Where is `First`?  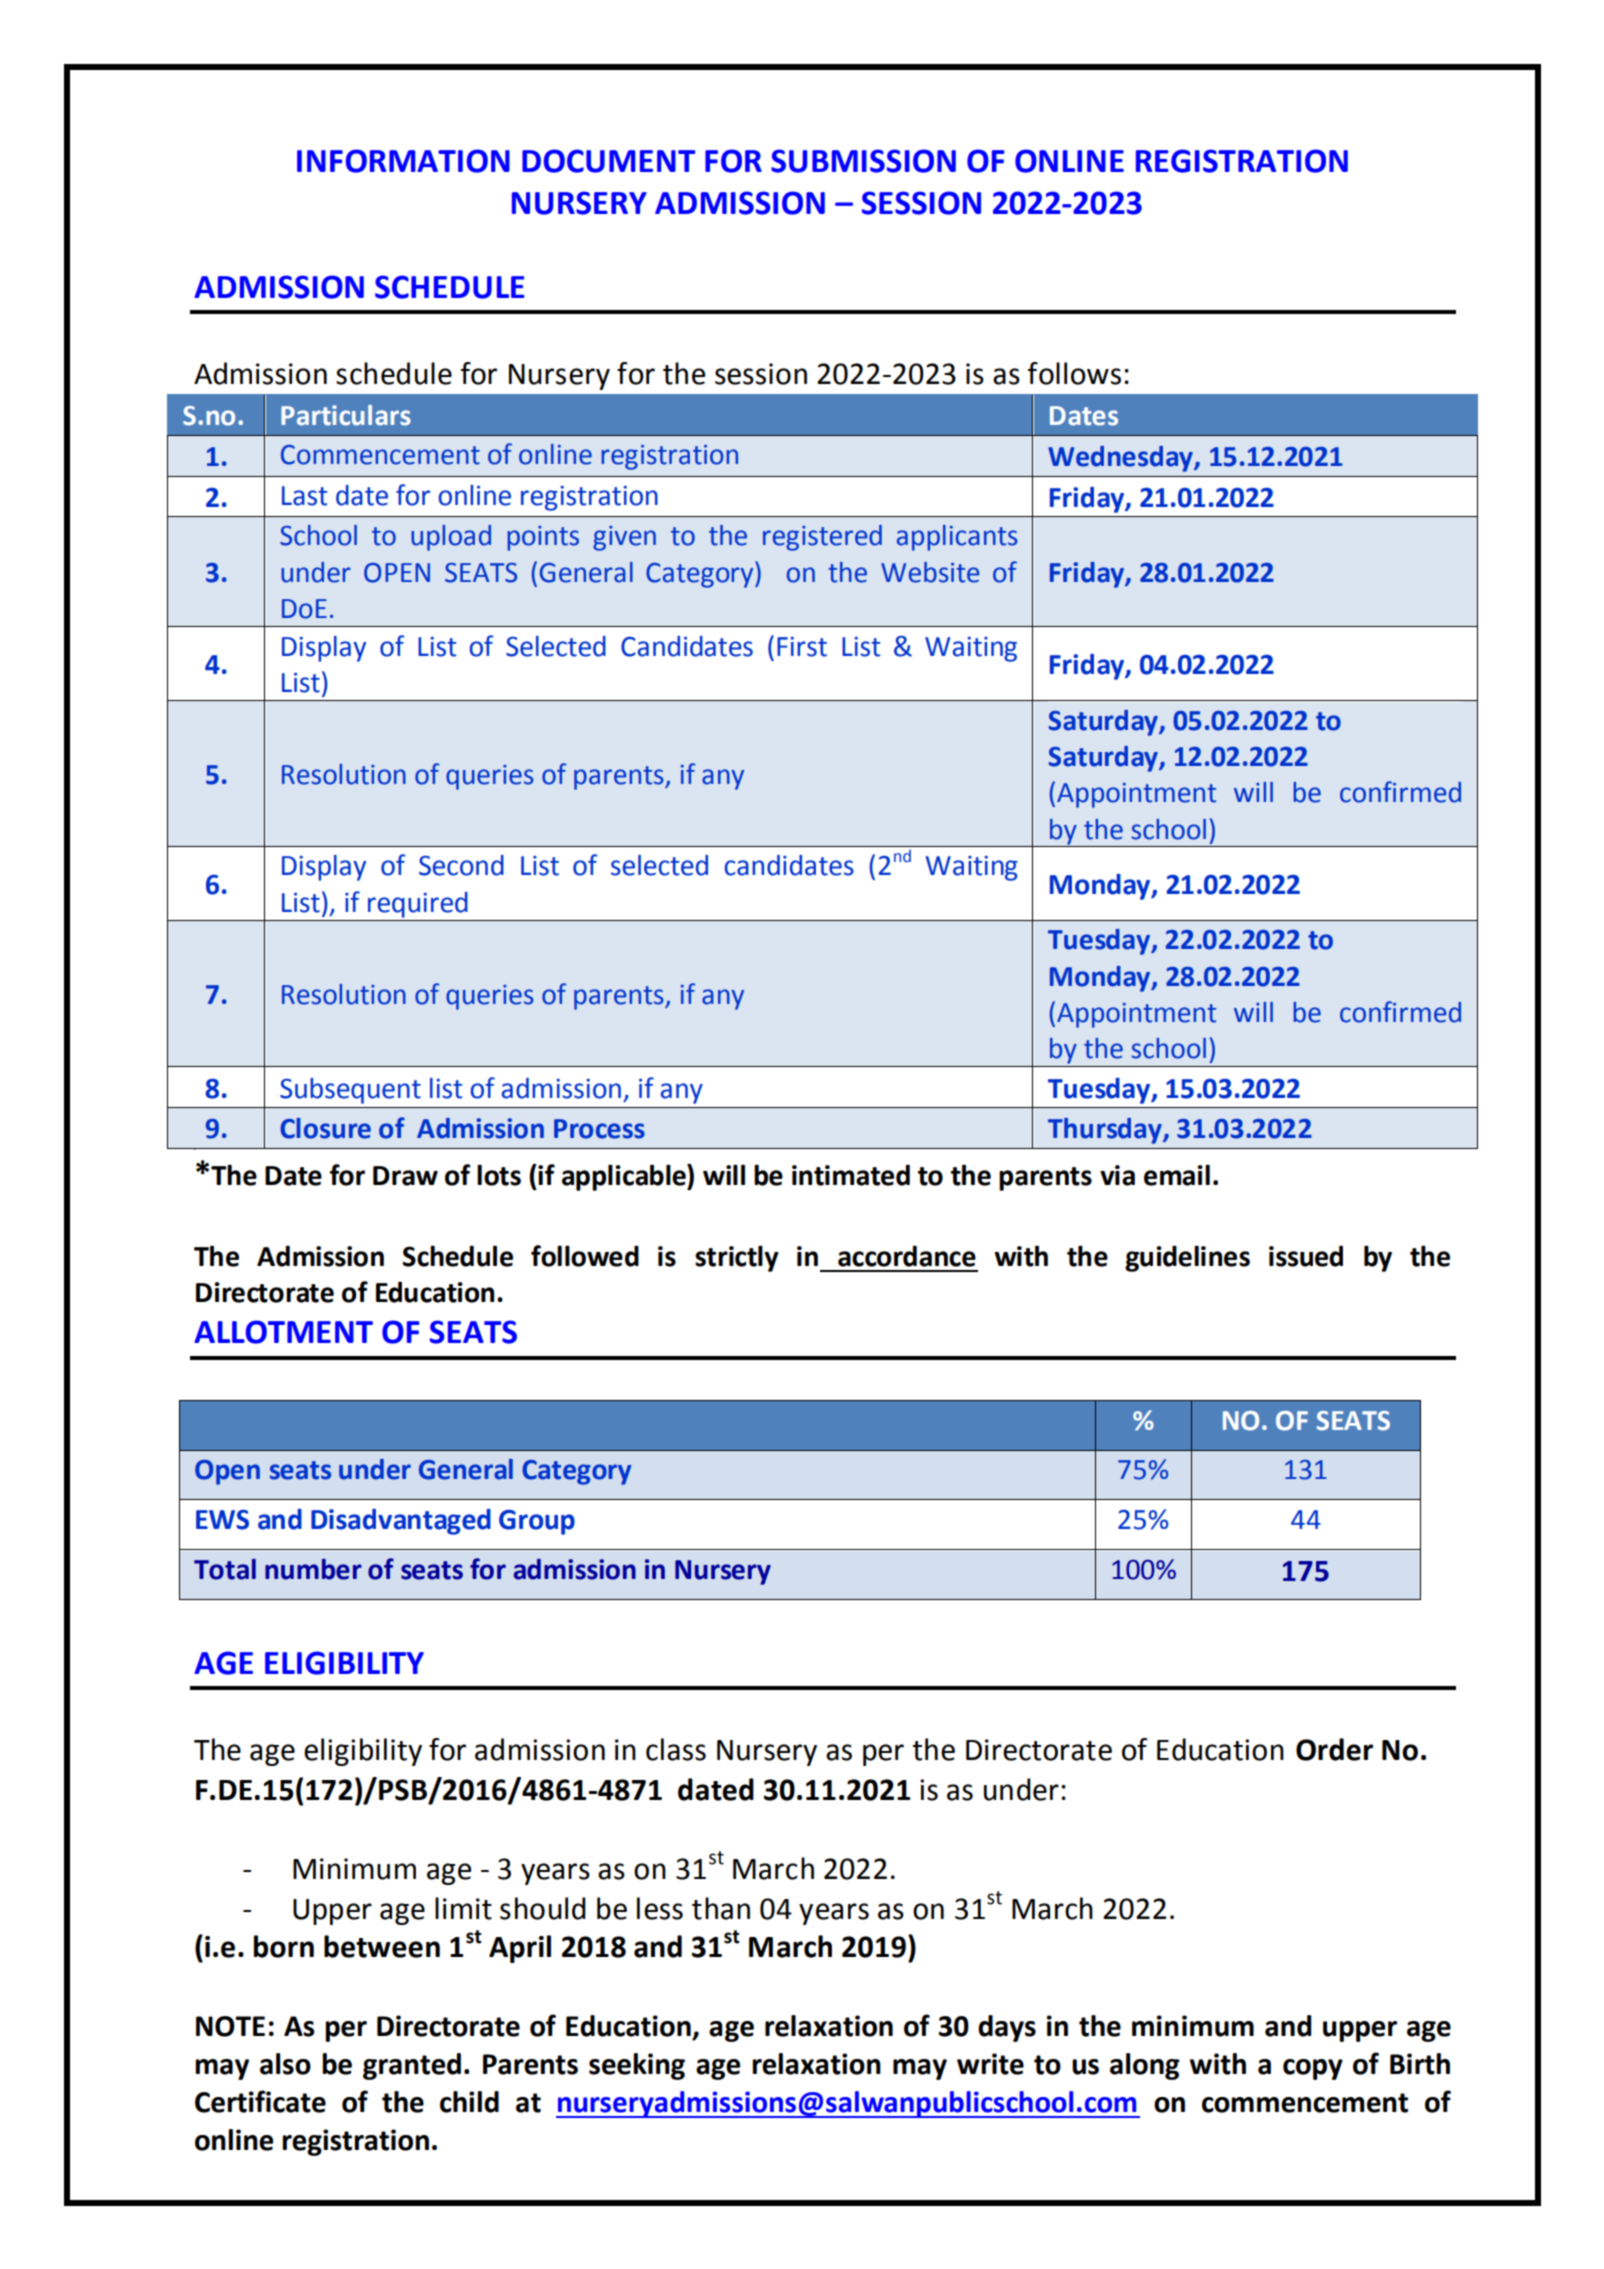
First is located at coordinates (802, 647).
